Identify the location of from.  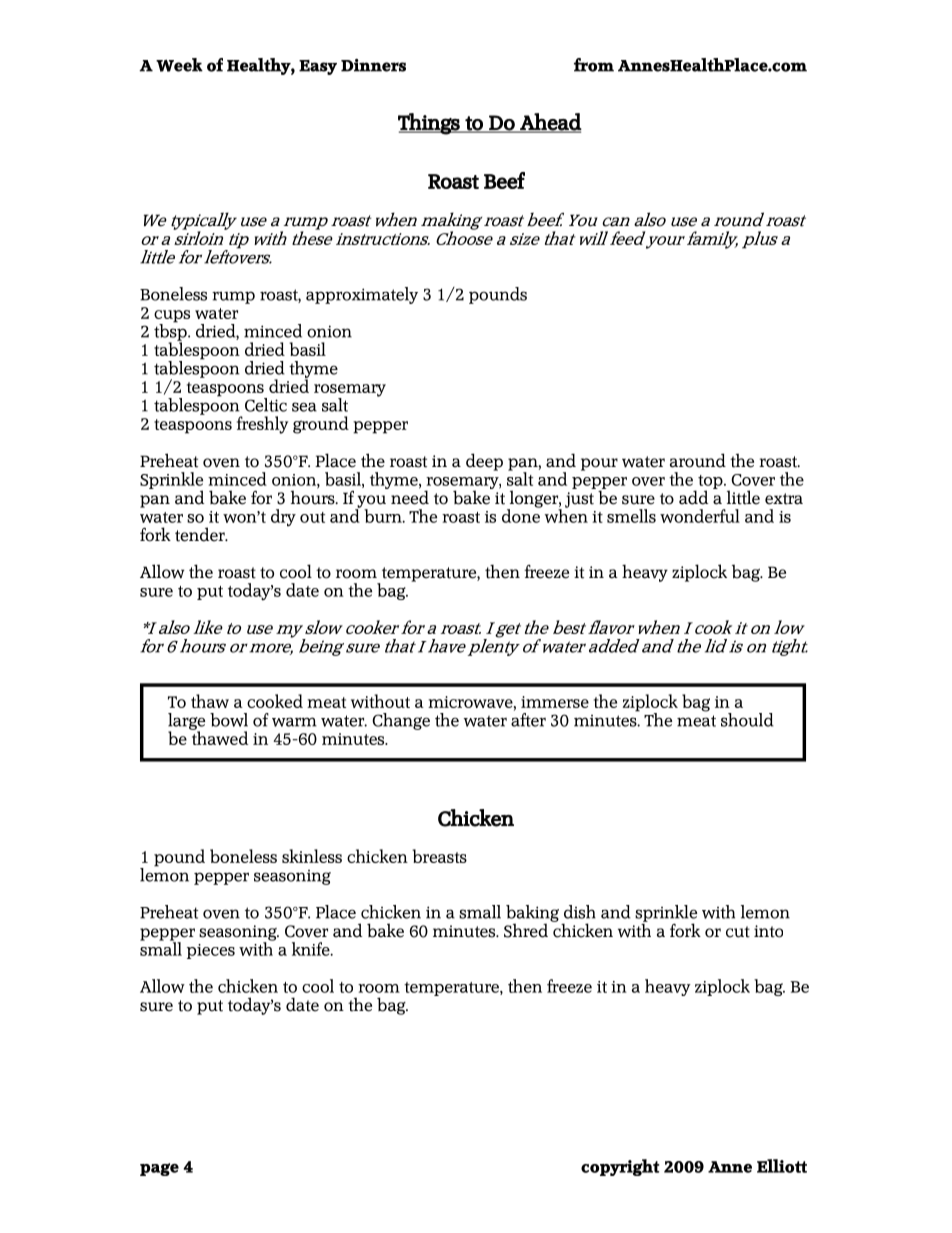
(594, 65).
